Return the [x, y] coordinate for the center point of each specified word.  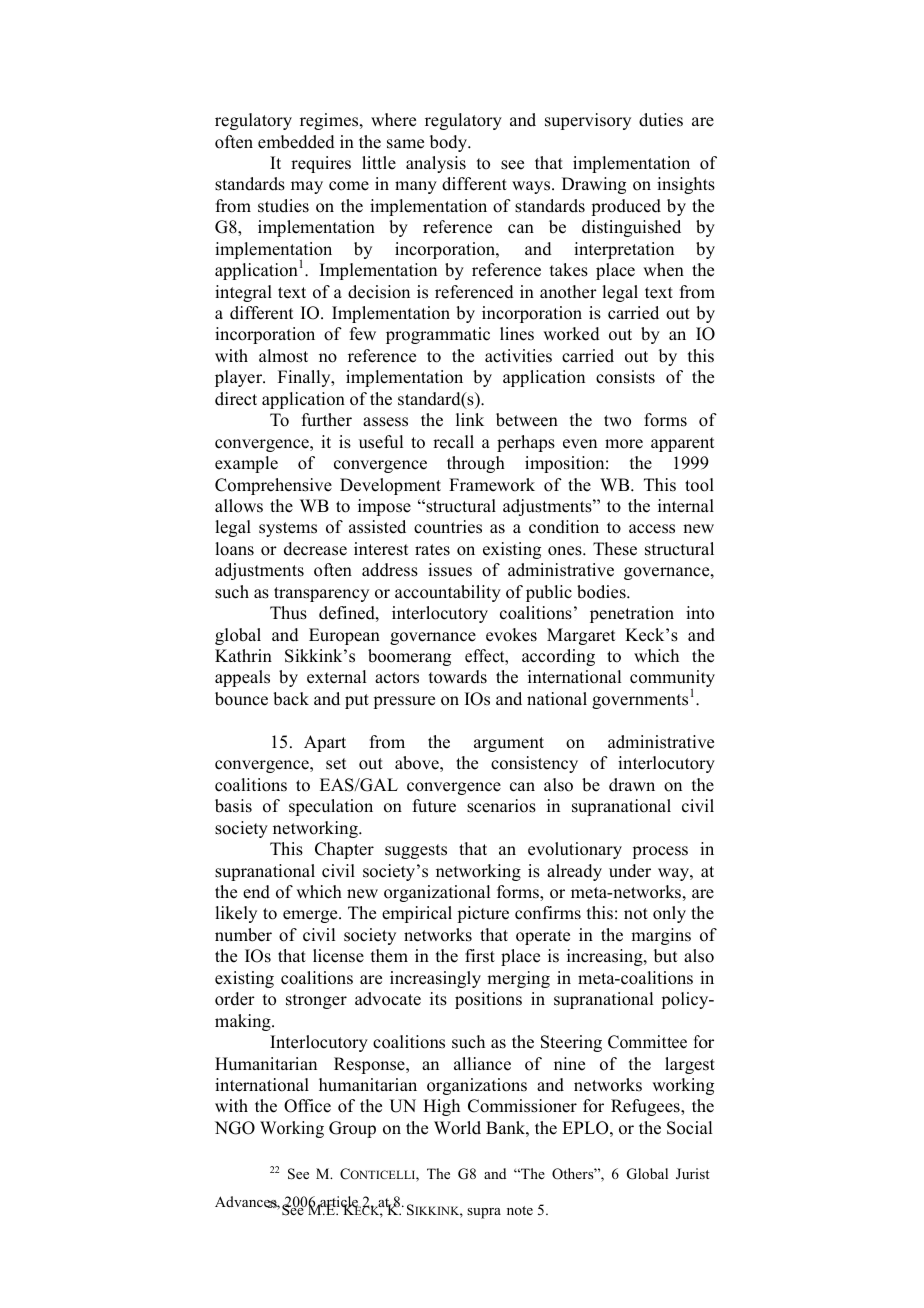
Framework [492, 485]
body [449, 143]
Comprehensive [273, 486]
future [434, 806]
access [652, 529]
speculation [331, 807]
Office [307, 1106]
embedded [296, 142]
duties [661, 120]
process [660, 852]
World [457, 1128]
